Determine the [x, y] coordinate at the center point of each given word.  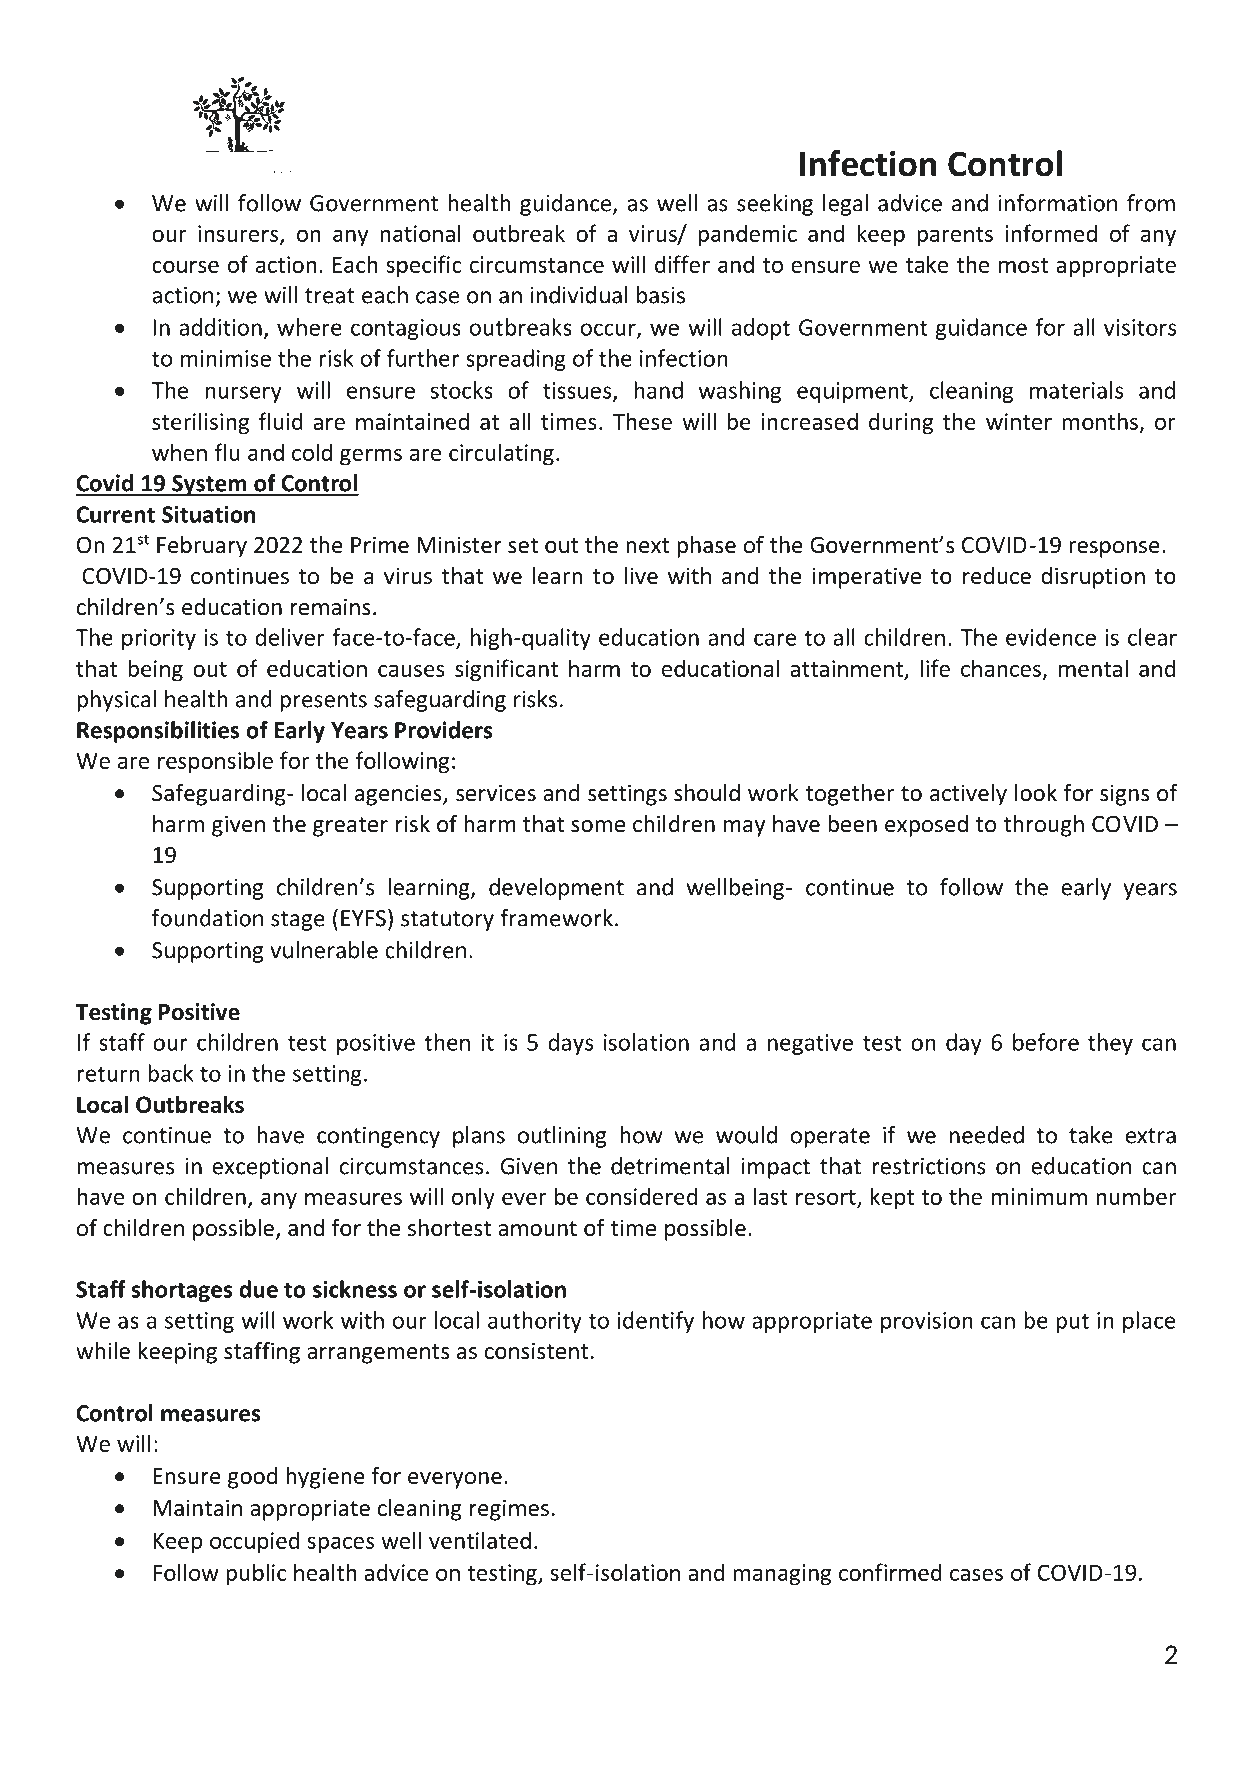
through [1043, 826]
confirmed [890, 1572]
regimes [509, 1510]
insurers [239, 234]
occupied [254, 1542]
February [202, 547]
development [556, 889]
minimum [1039, 1196]
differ [682, 264]
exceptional [270, 1168]
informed [1051, 233]
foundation [207, 918]
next [648, 546]
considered [641, 1196]
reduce [997, 576]
